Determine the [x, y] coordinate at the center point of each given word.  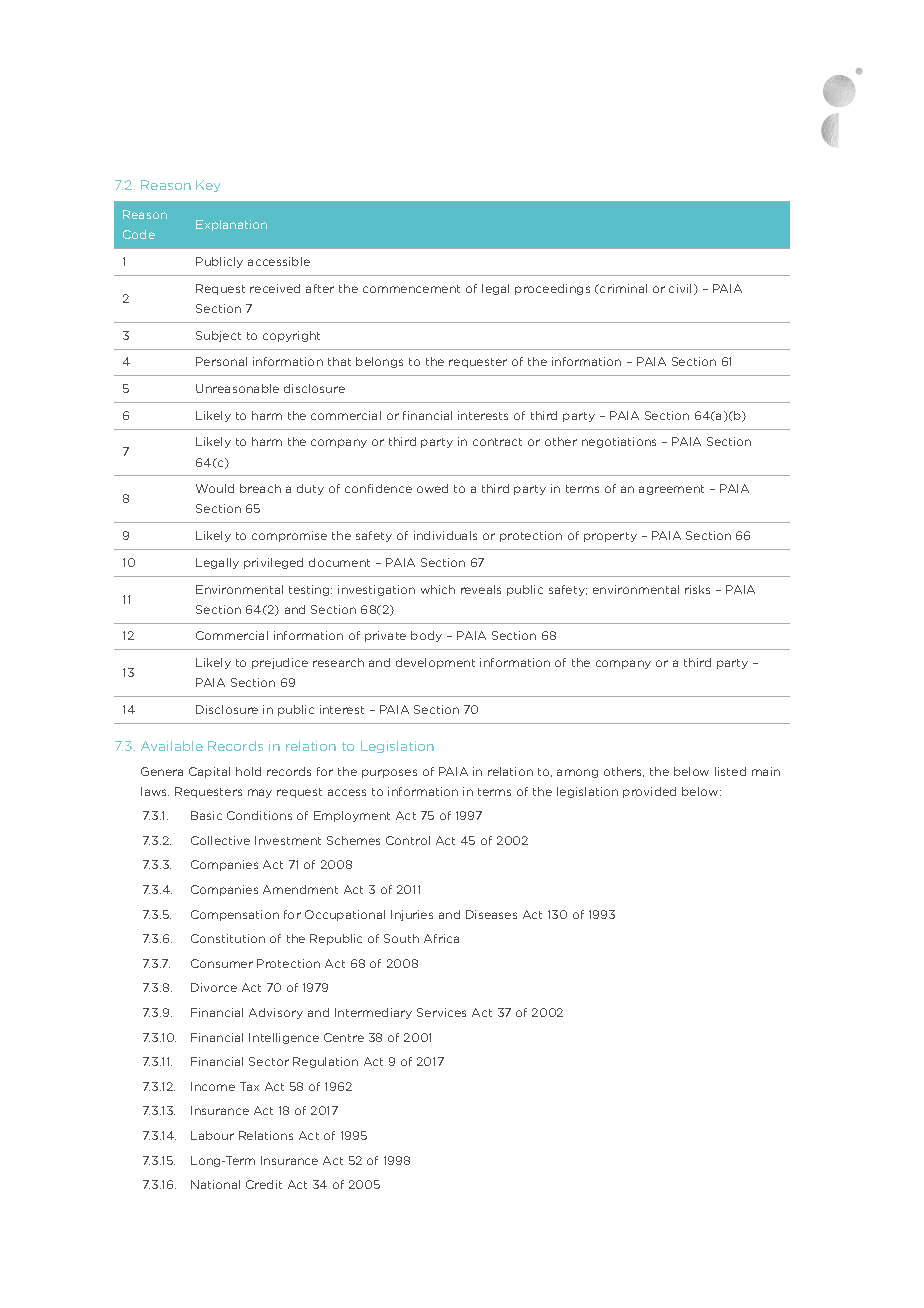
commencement [411, 289]
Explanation [231, 225]
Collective [220, 840]
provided [649, 792]
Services [441, 1012]
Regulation [325, 1062]
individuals [445, 535]
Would [215, 488]
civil [680, 288]
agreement [671, 490]
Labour [212, 1135]
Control [408, 840]
